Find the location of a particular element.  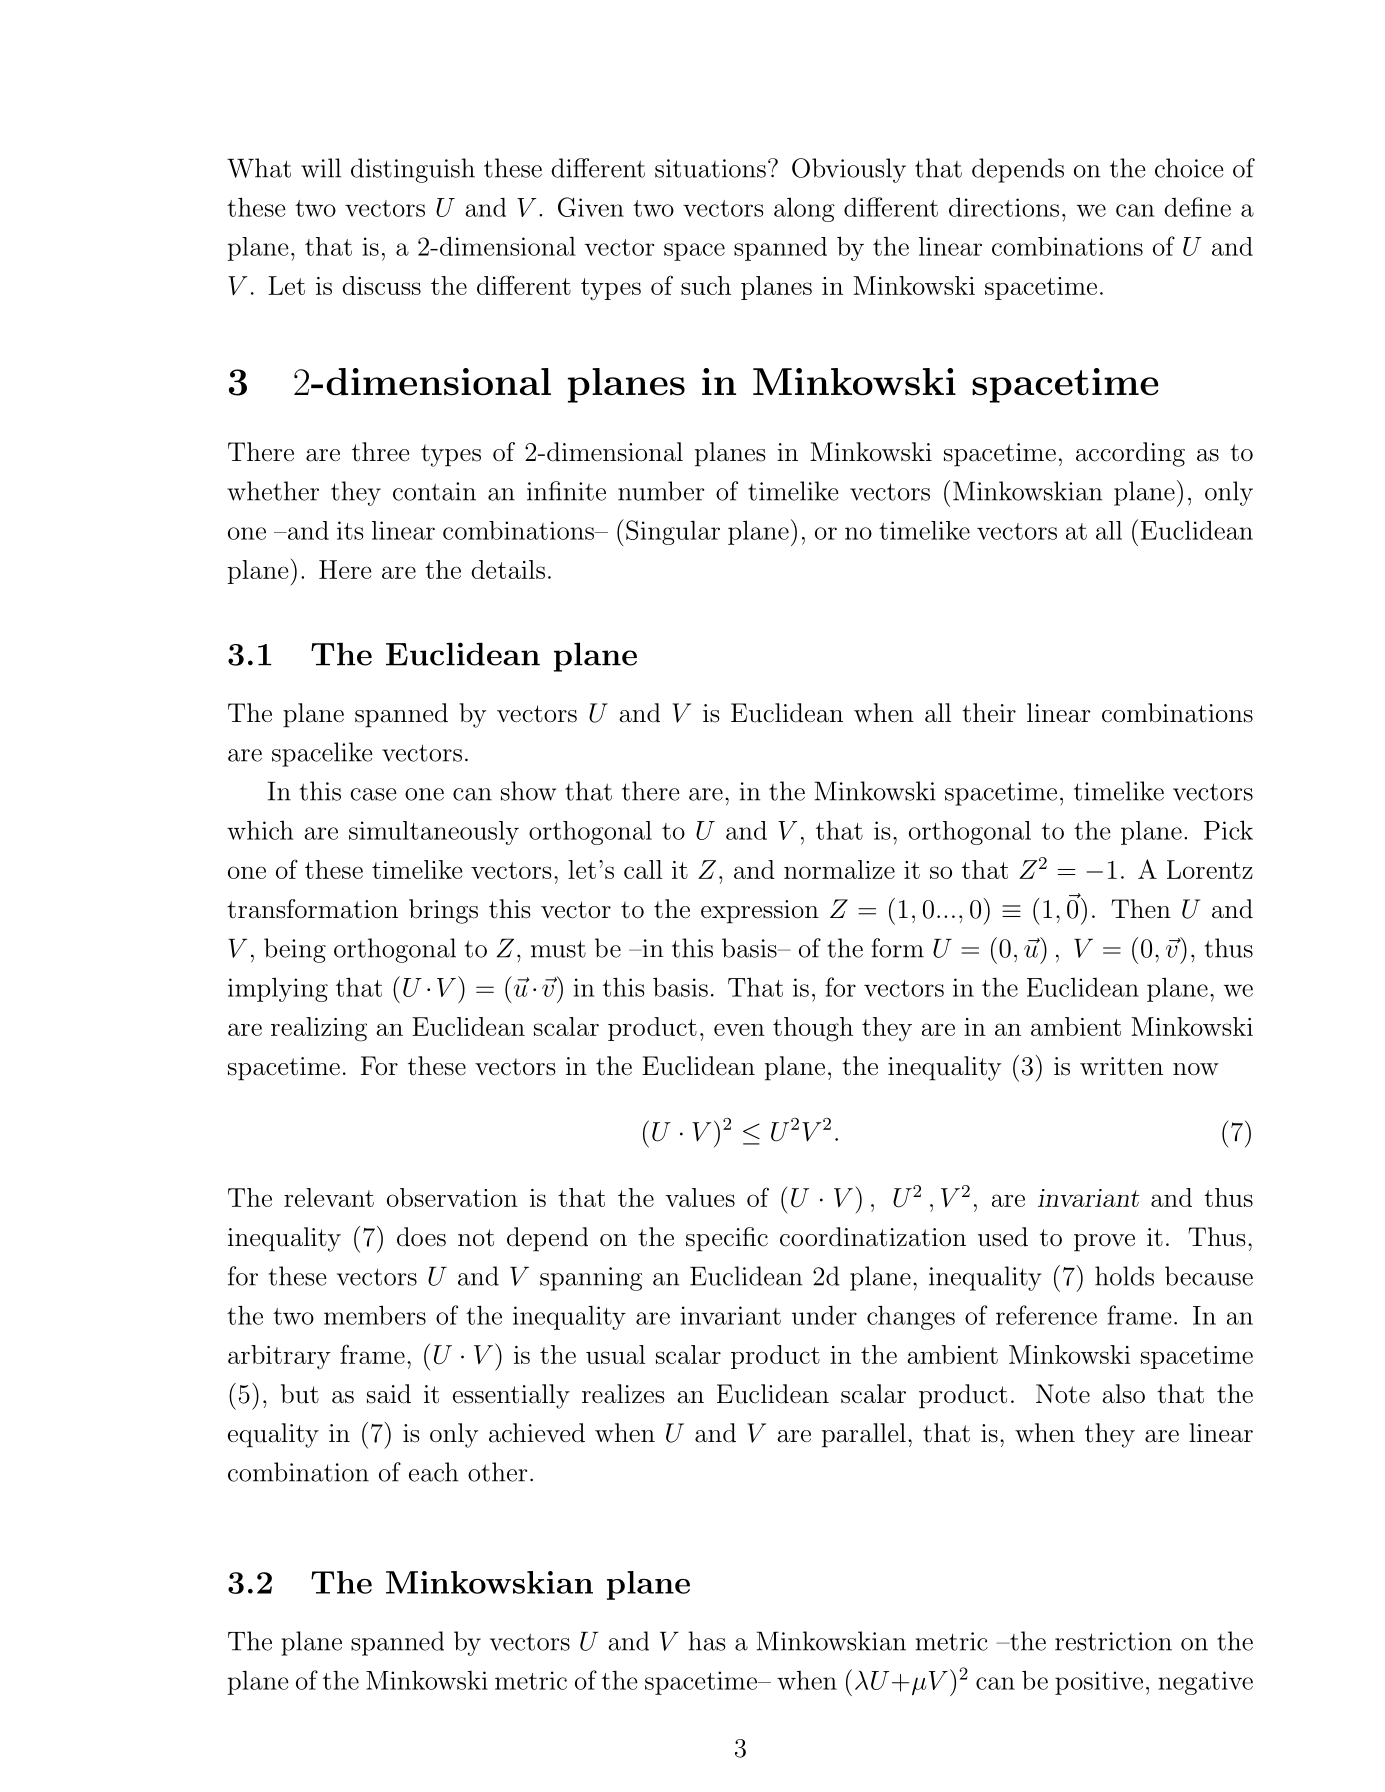

case is located at coordinates (373, 794).
